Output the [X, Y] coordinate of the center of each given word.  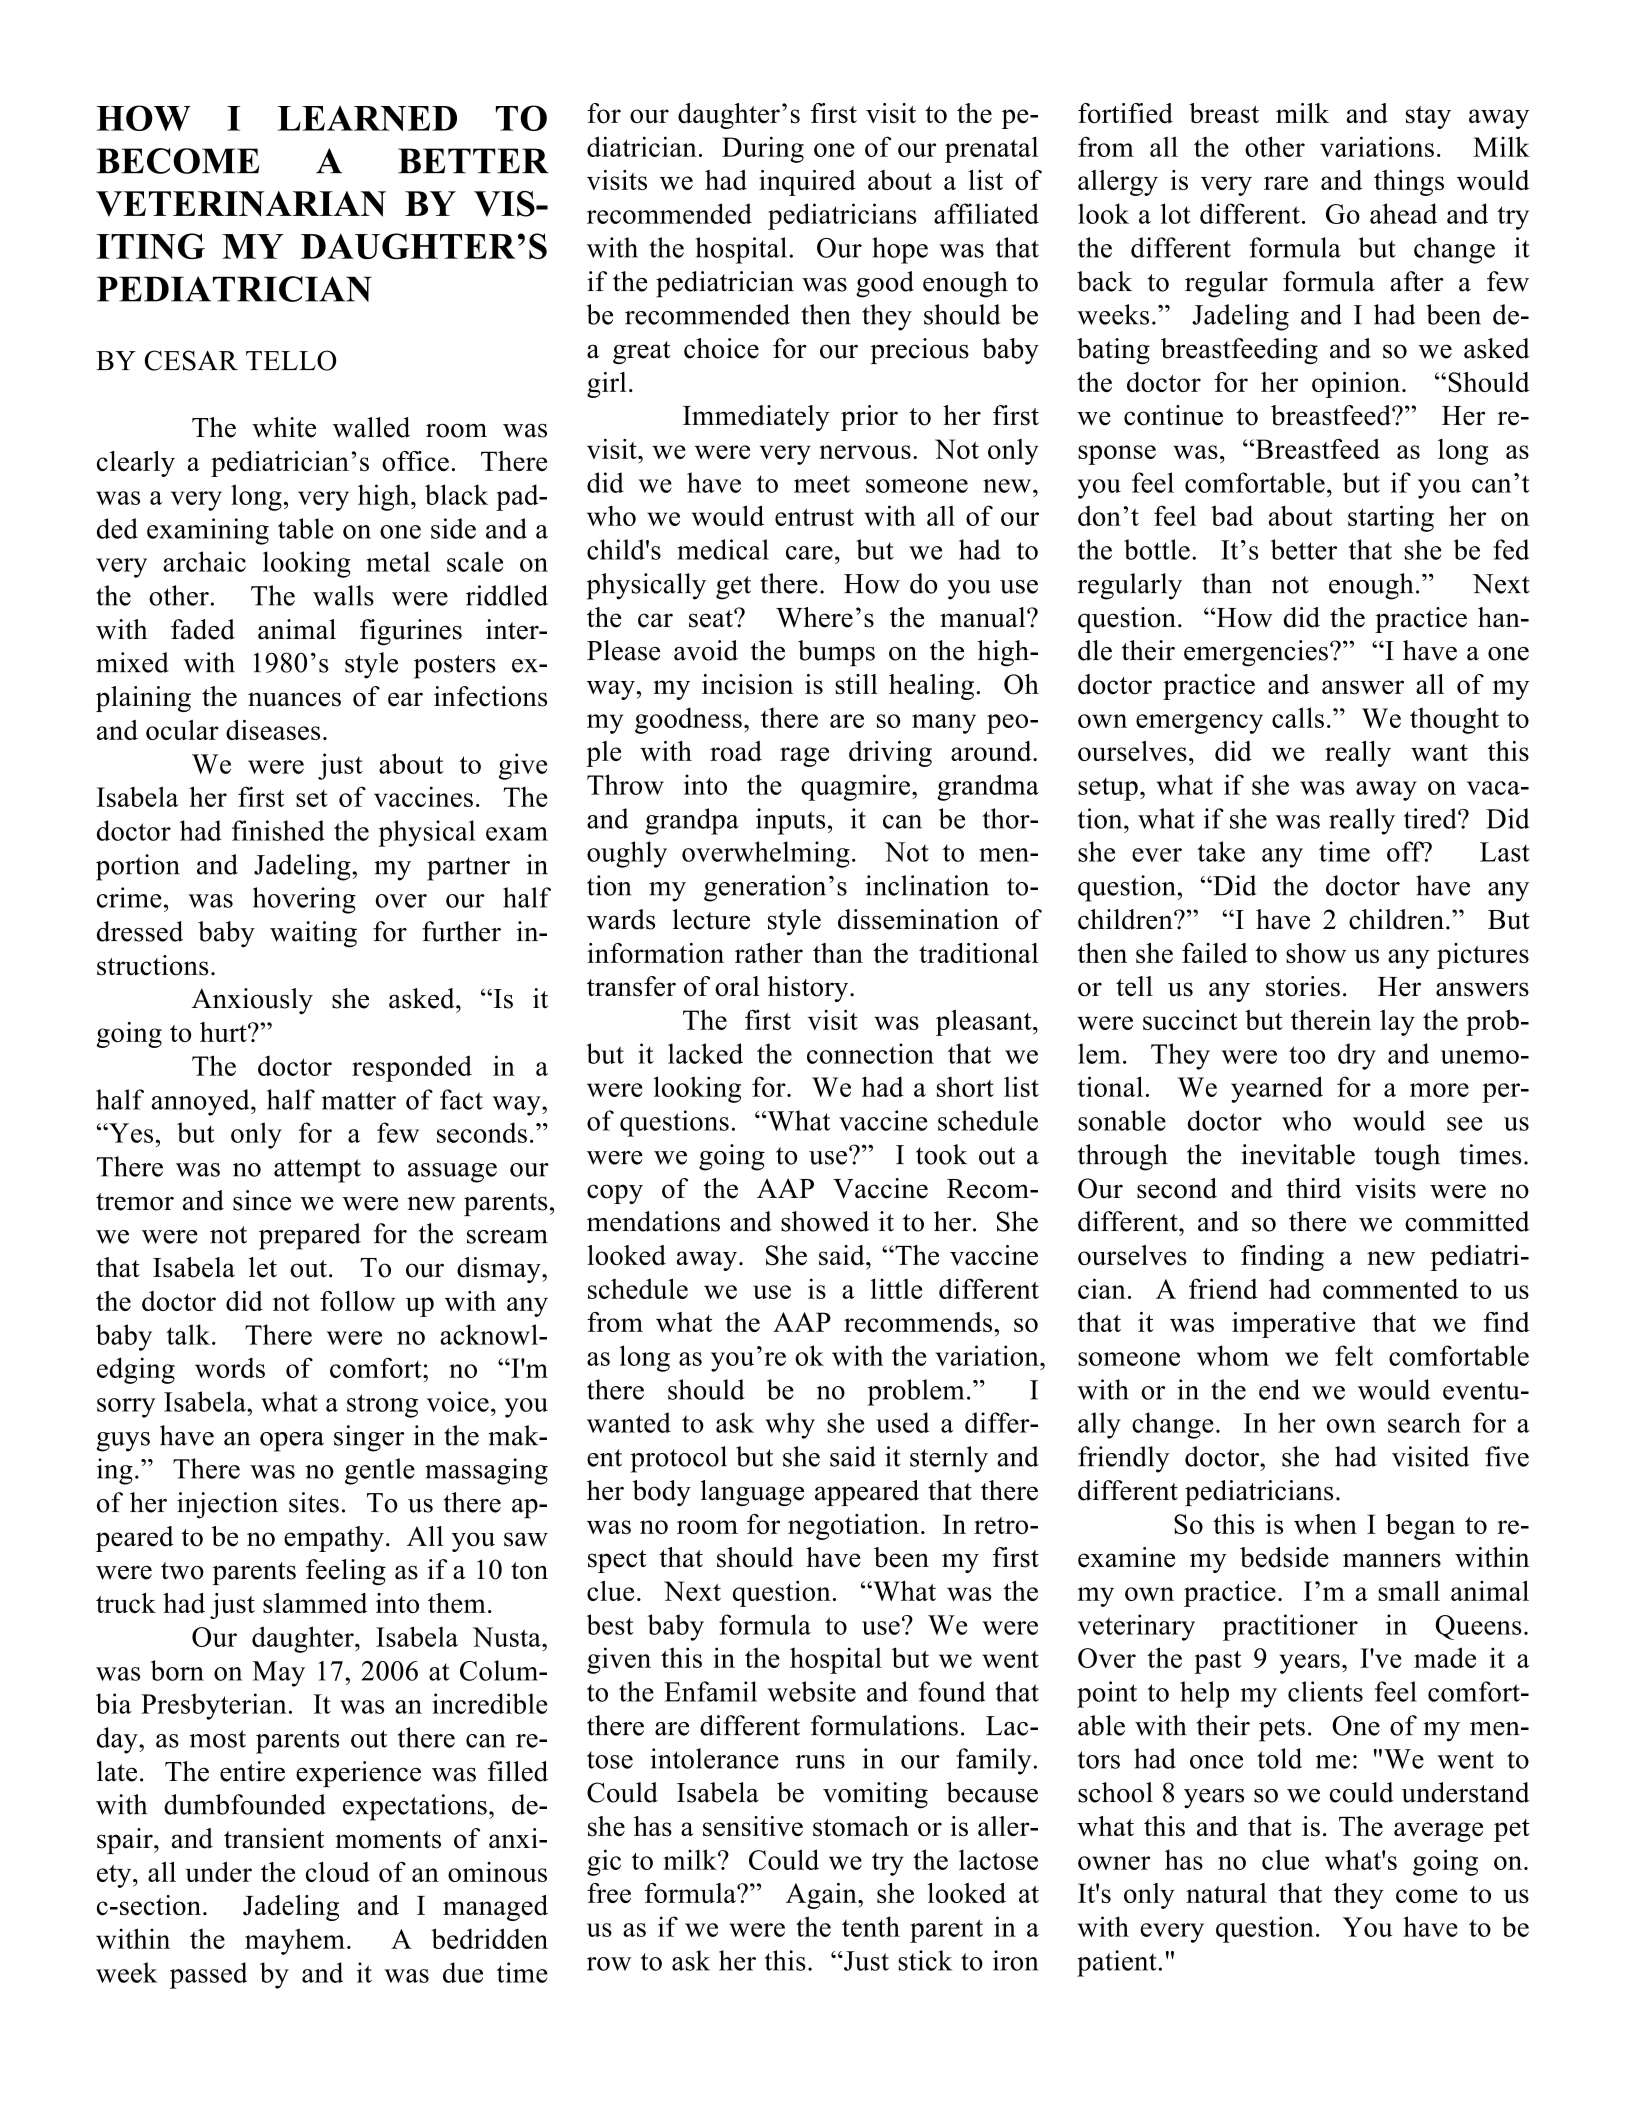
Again [822, 1896]
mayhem [295, 1941]
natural [1226, 1893]
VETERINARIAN [241, 204]
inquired [807, 183]
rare [1286, 183]
